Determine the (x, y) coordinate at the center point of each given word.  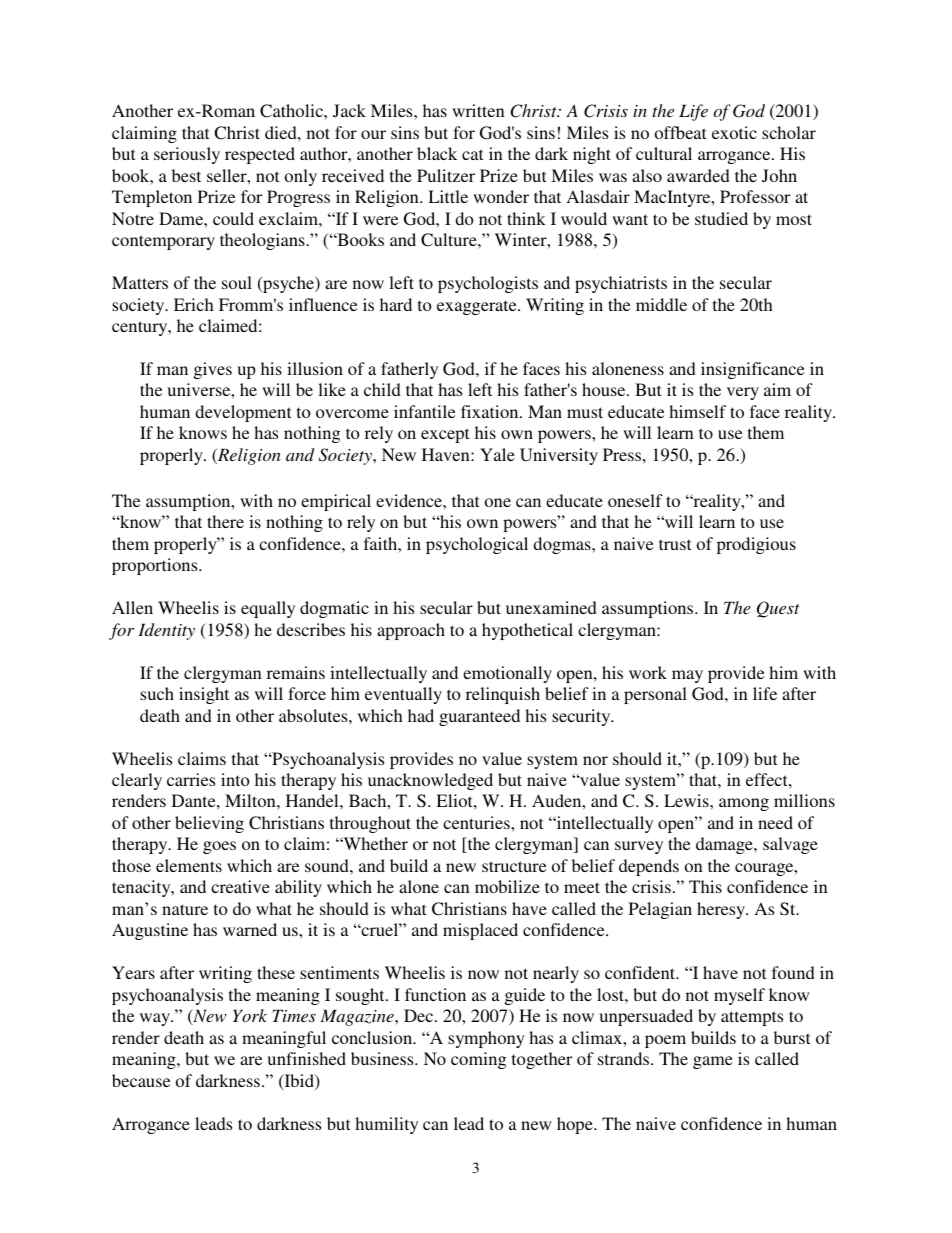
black (437, 153)
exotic (734, 132)
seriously (187, 155)
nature (185, 909)
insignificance (752, 370)
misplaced (480, 931)
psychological (477, 545)
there (225, 521)
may (687, 676)
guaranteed (479, 717)
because (141, 1080)
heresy (722, 910)
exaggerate (478, 307)
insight (204, 695)
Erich (194, 304)
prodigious (756, 545)
